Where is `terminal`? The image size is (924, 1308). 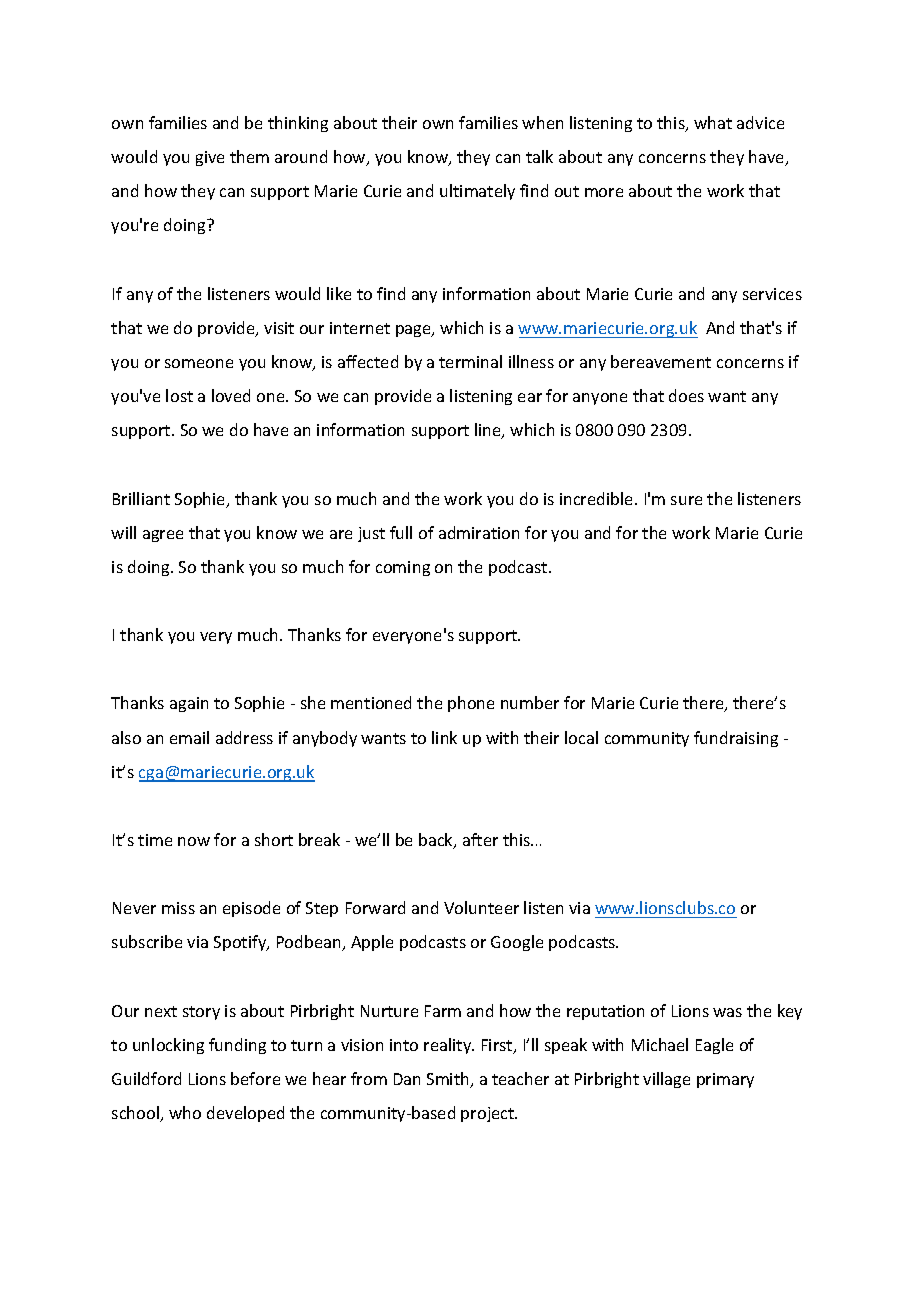
terminal is located at coordinates (470, 361).
